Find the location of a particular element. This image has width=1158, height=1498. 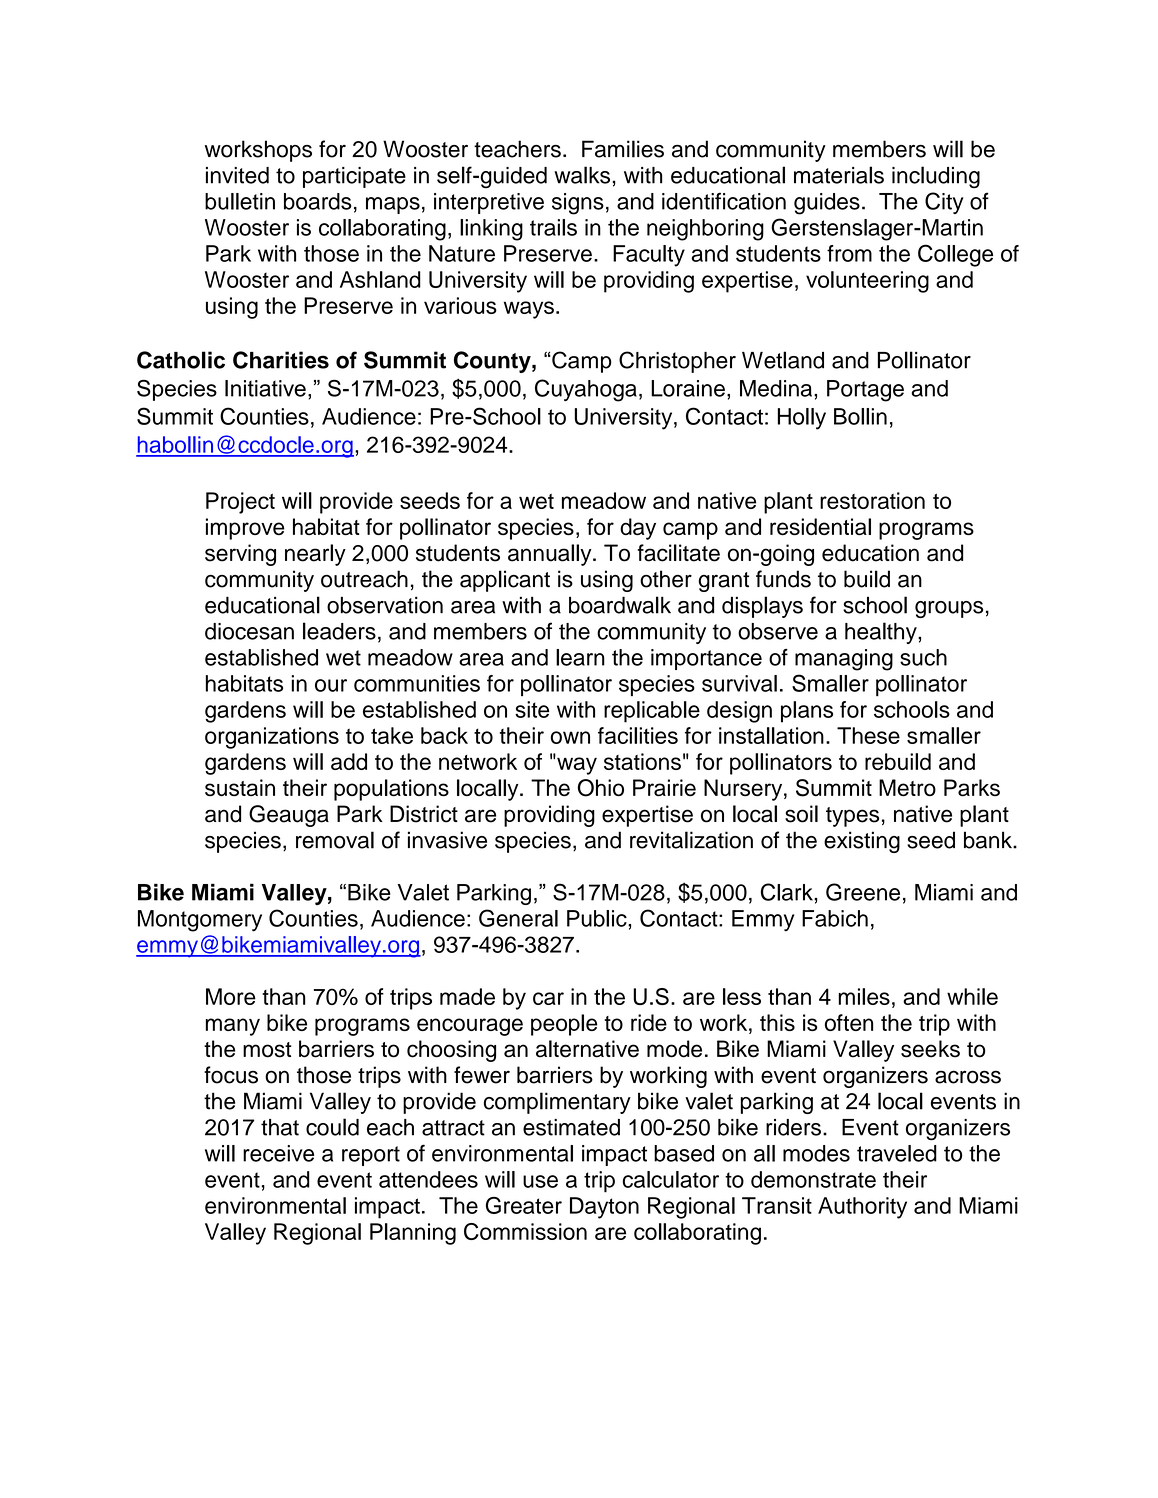

such is located at coordinates (923, 657).
